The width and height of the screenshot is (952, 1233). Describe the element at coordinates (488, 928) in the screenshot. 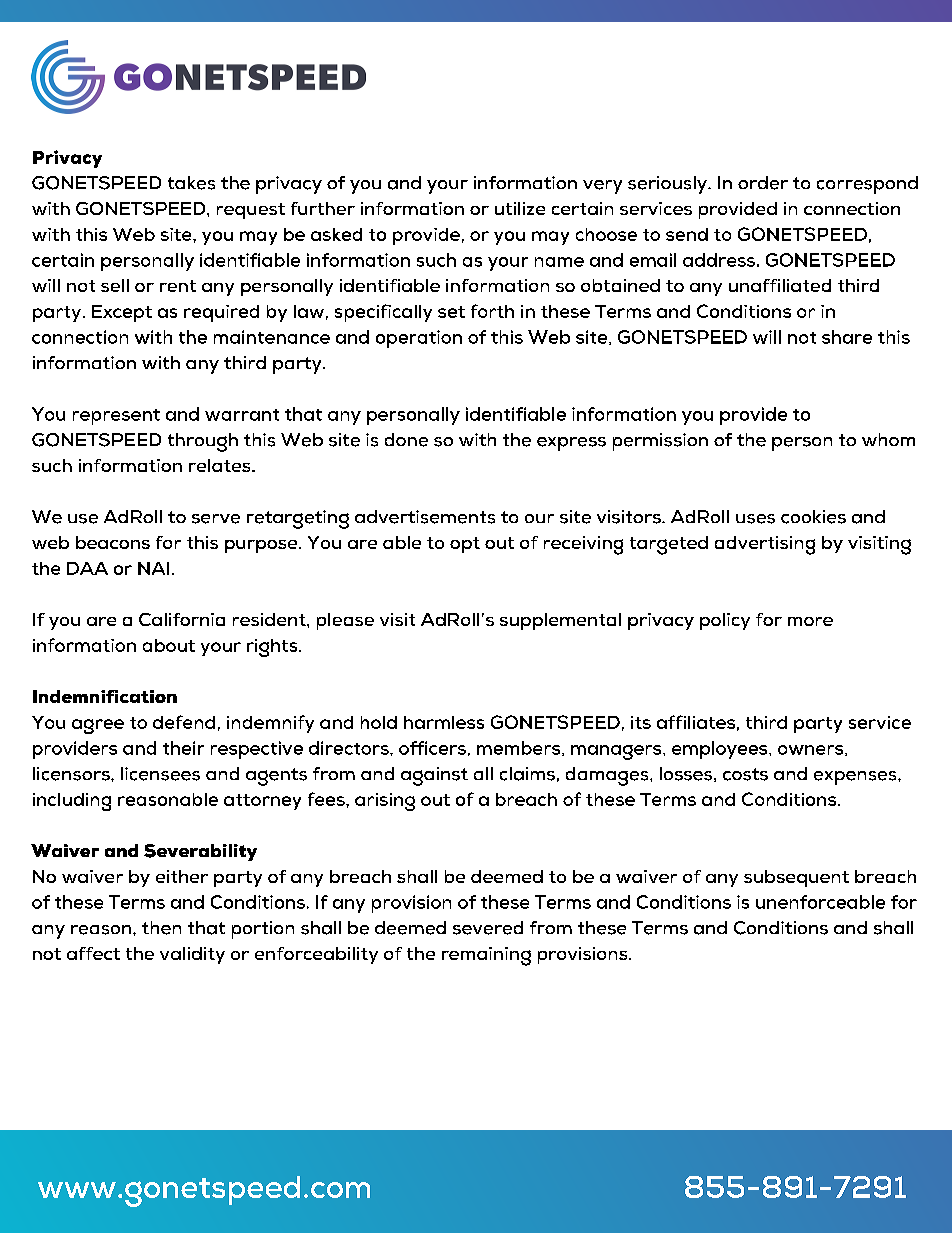

I see `severed` at that location.
